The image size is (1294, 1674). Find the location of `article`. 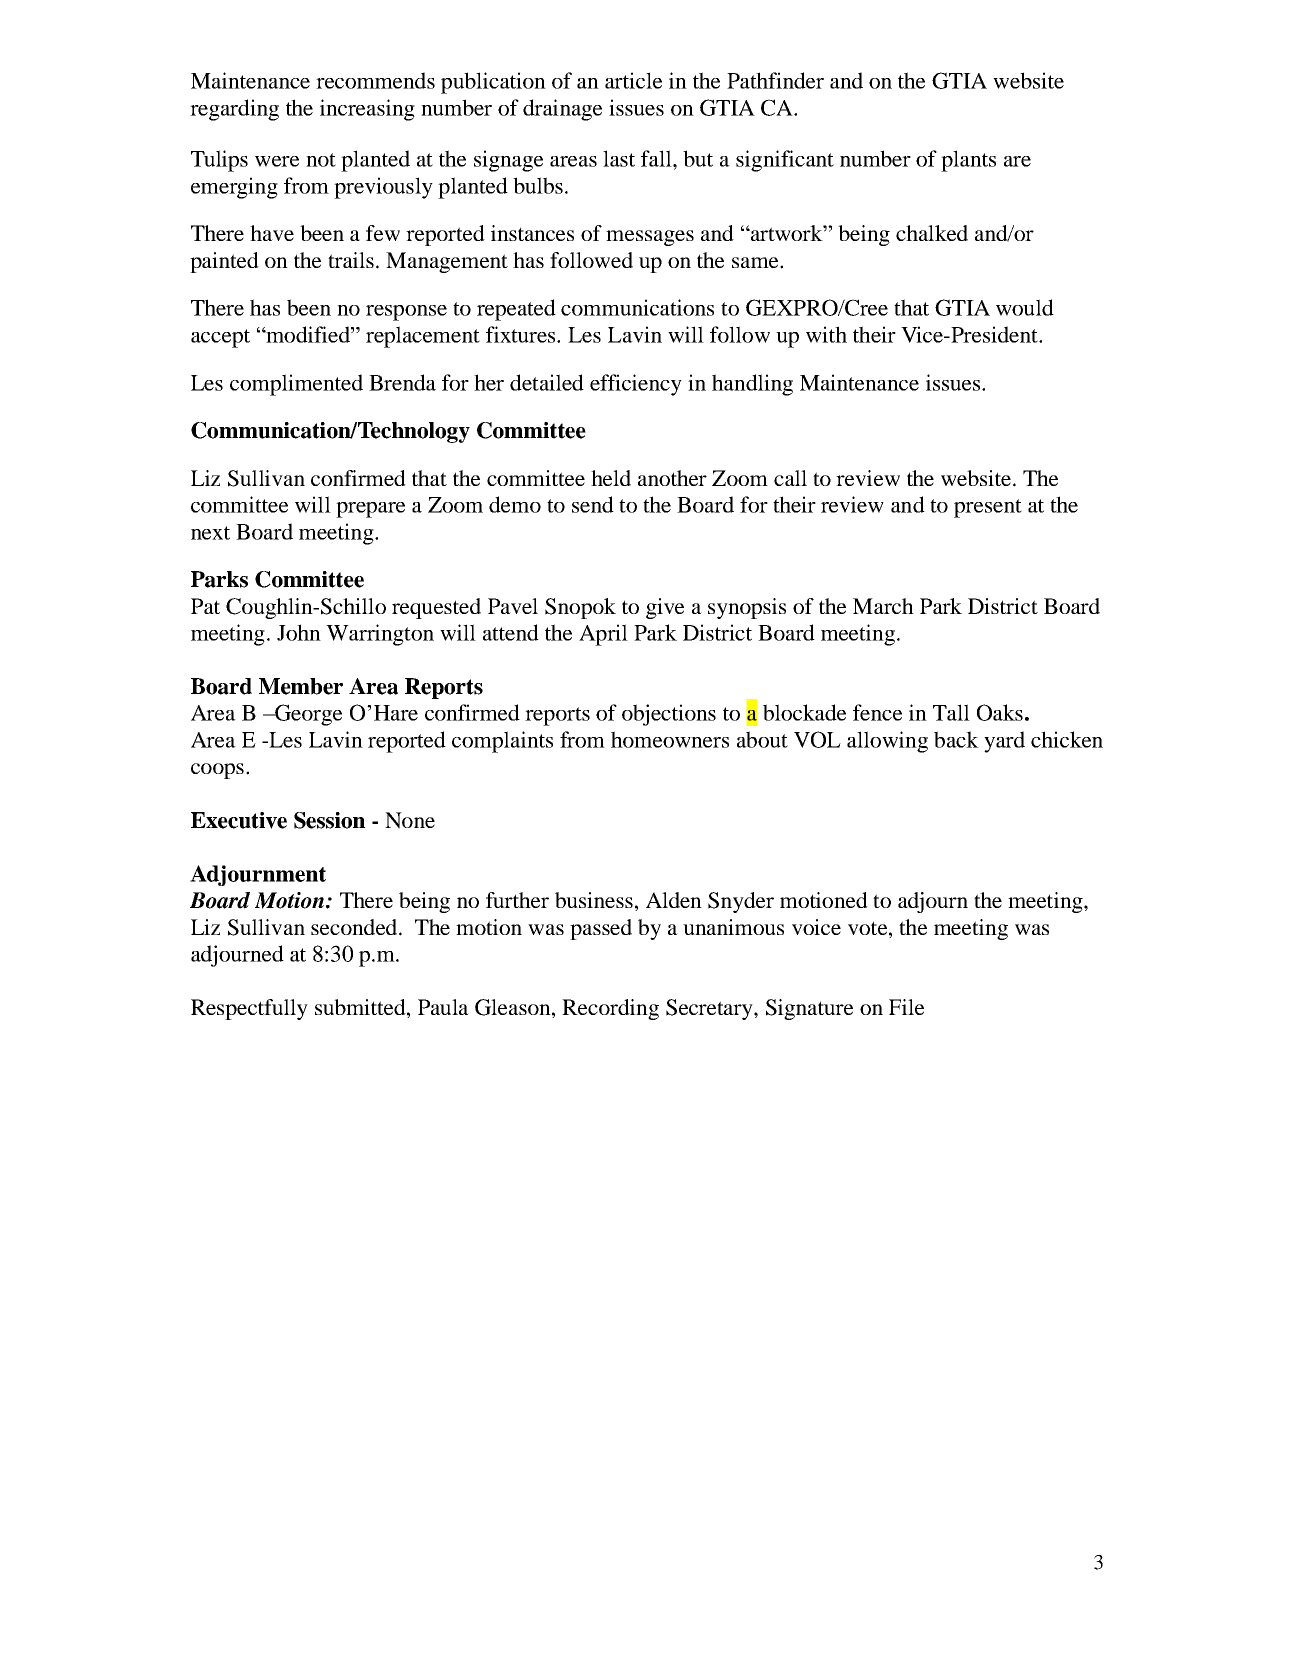

article is located at coordinates (633, 80).
